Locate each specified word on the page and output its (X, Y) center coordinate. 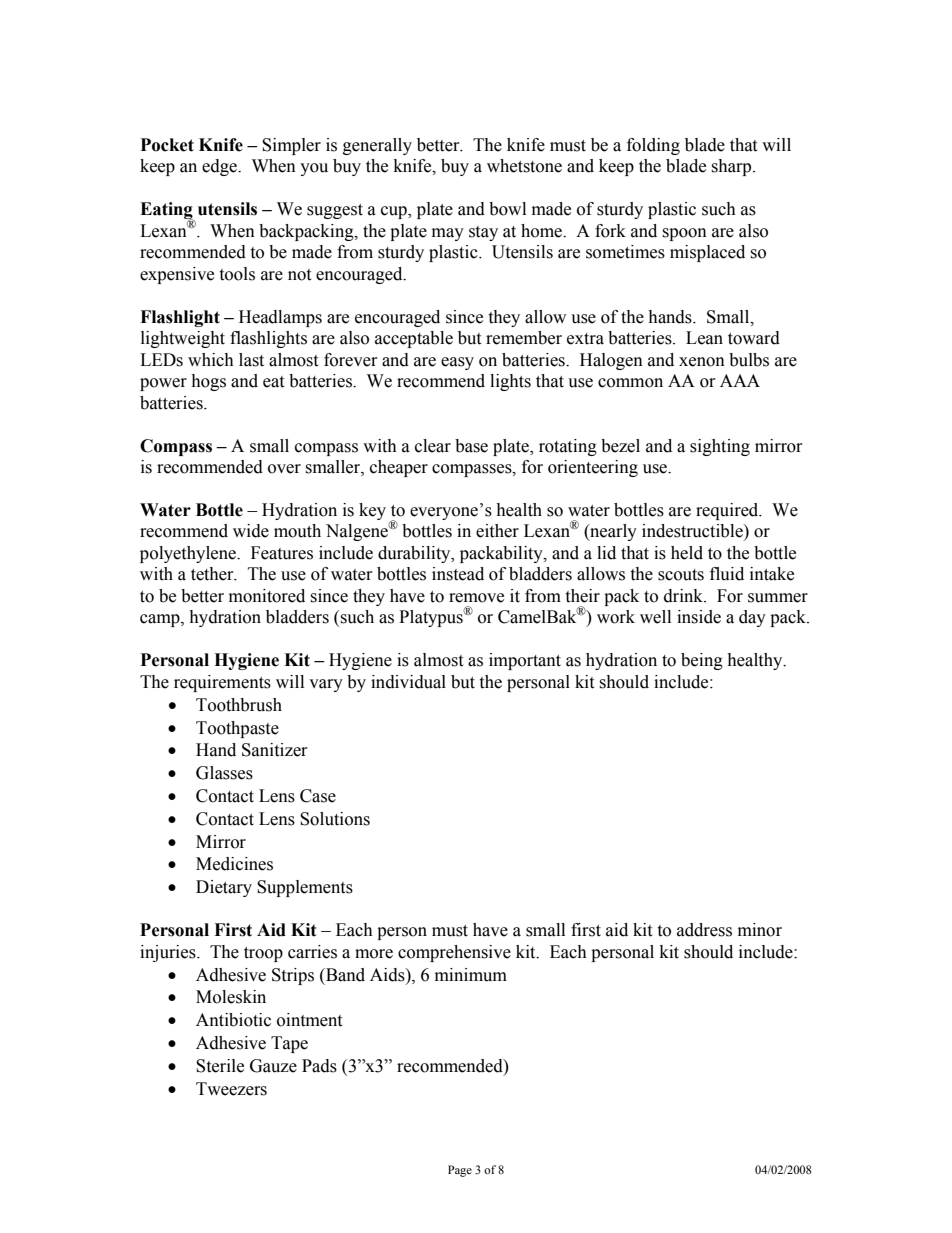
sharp (732, 167)
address (704, 930)
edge (220, 167)
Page (460, 1171)
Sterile (220, 1066)
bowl (507, 209)
